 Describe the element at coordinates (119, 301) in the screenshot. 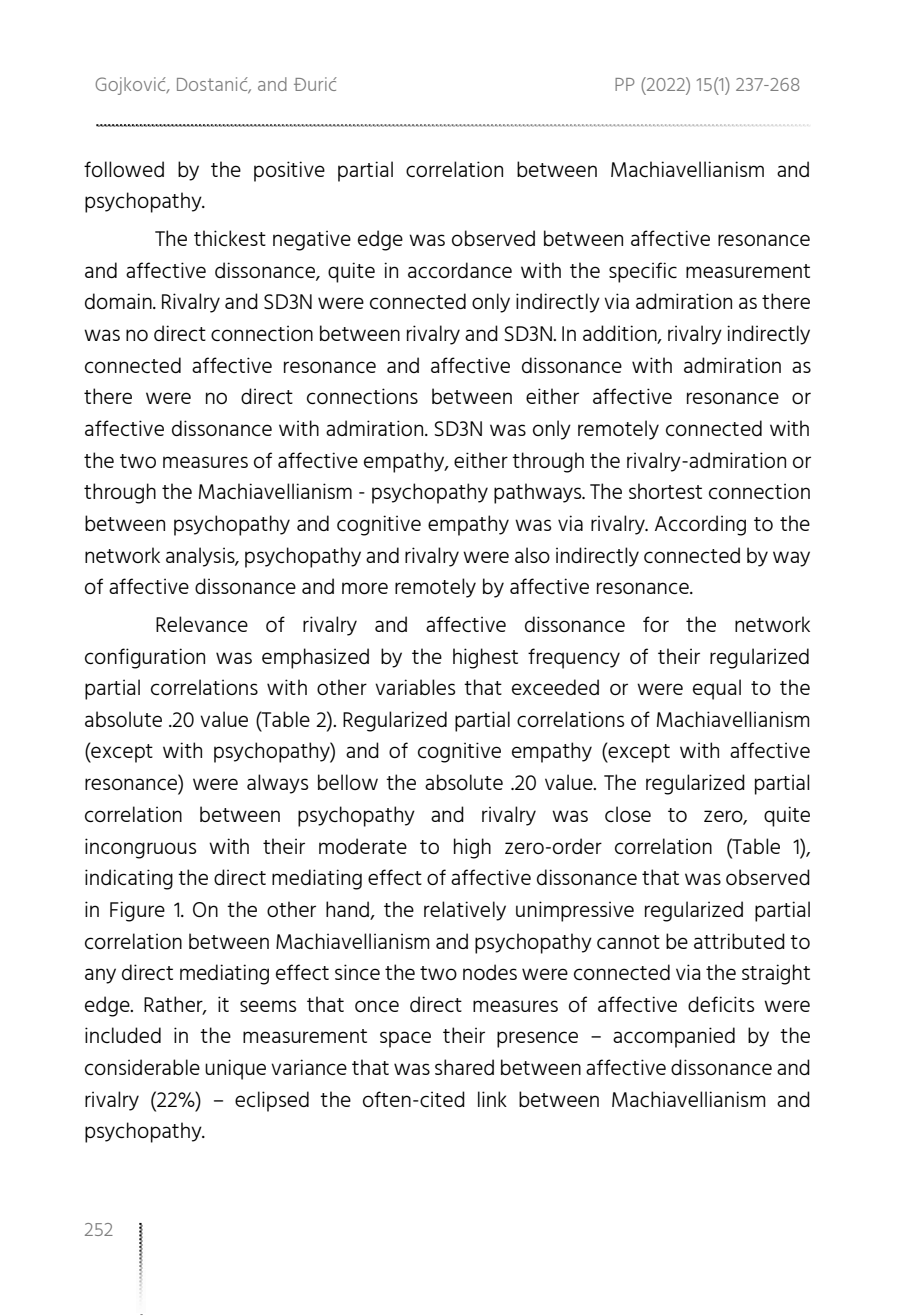

I see `domain` at that location.
